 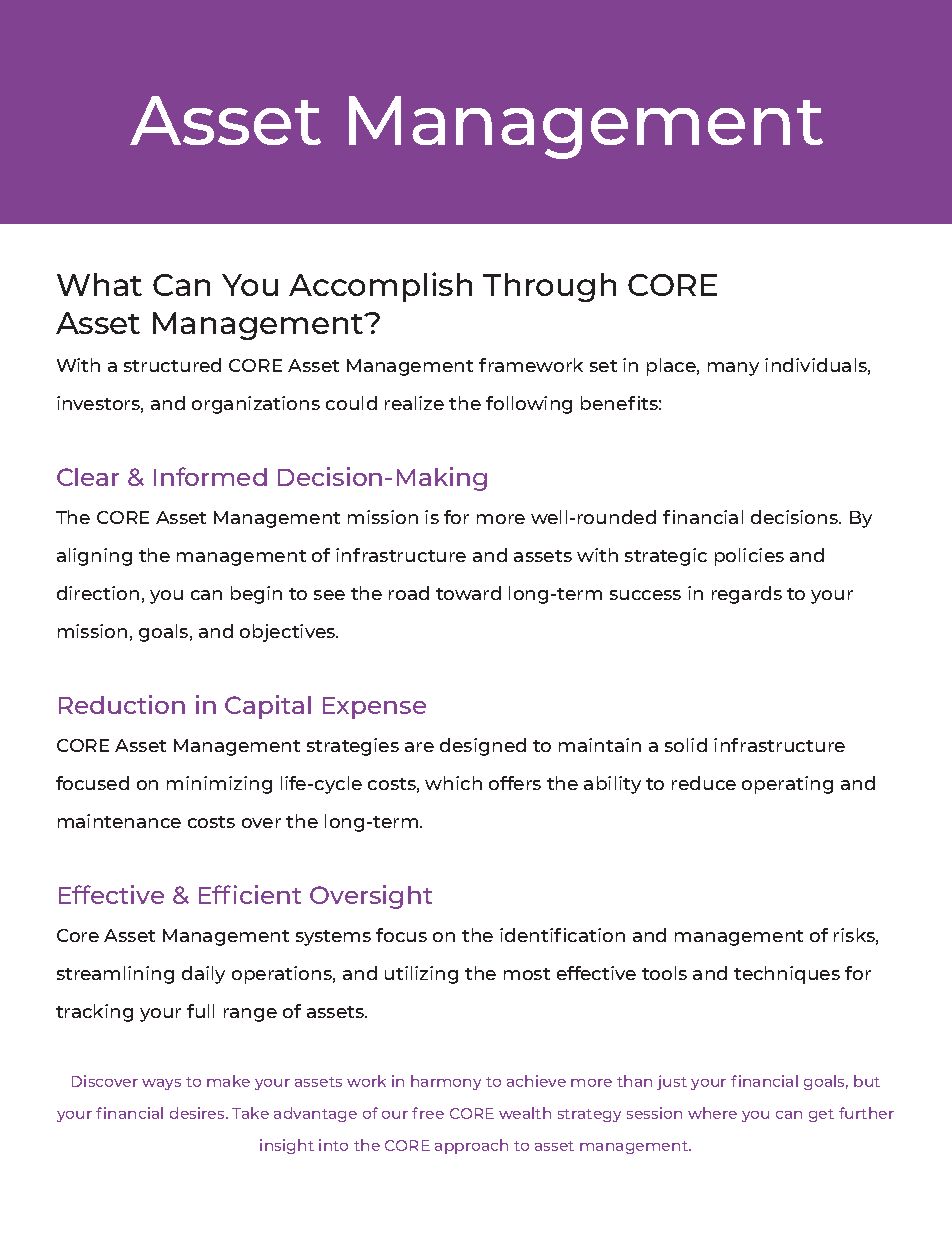 What do you see at coordinates (122, 704) in the screenshot?
I see `Reduction` at bounding box center [122, 704].
